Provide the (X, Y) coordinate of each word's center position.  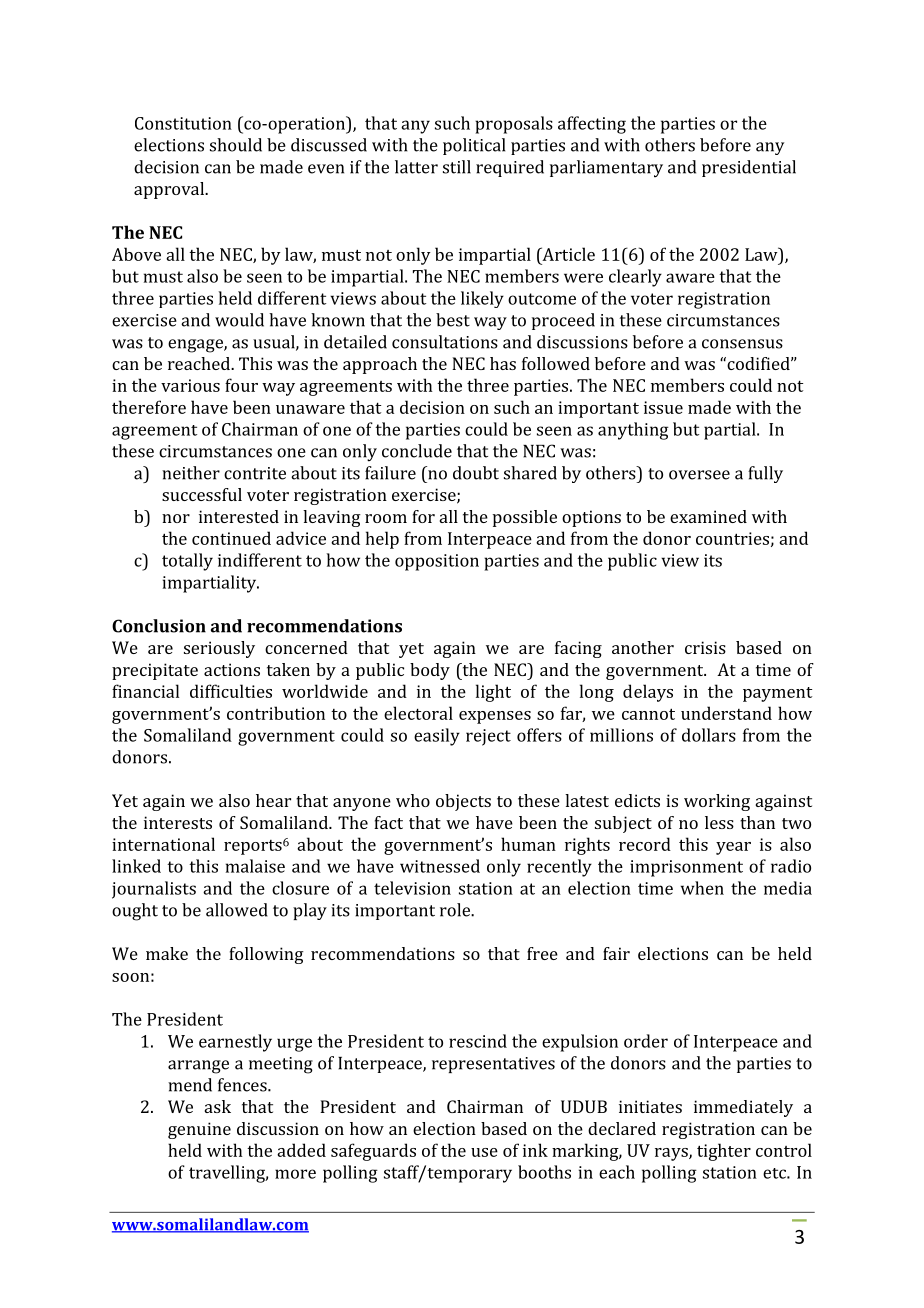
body (430, 671)
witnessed (440, 866)
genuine (199, 1130)
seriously (219, 649)
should (236, 145)
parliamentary (606, 168)
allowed (237, 910)
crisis (705, 647)
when (702, 888)
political (474, 146)
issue (663, 407)
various (190, 385)
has (503, 363)
